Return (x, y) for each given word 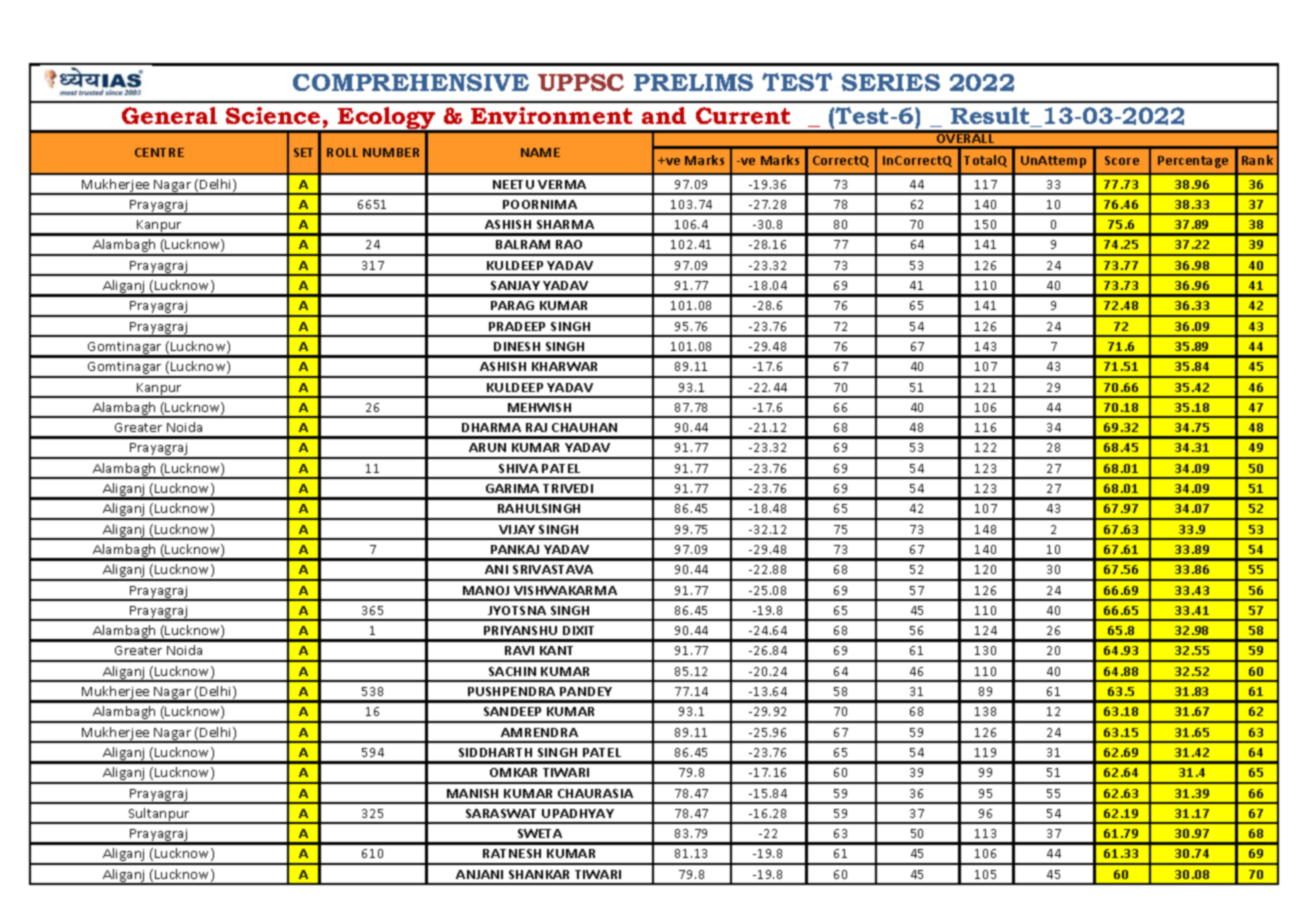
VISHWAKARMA (565, 590)
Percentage (1193, 162)
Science (273, 115)
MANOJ (486, 590)
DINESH (517, 346)
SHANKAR (539, 874)
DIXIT (578, 630)
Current (743, 115)
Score (1122, 160)
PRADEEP (517, 326)
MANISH (472, 793)
